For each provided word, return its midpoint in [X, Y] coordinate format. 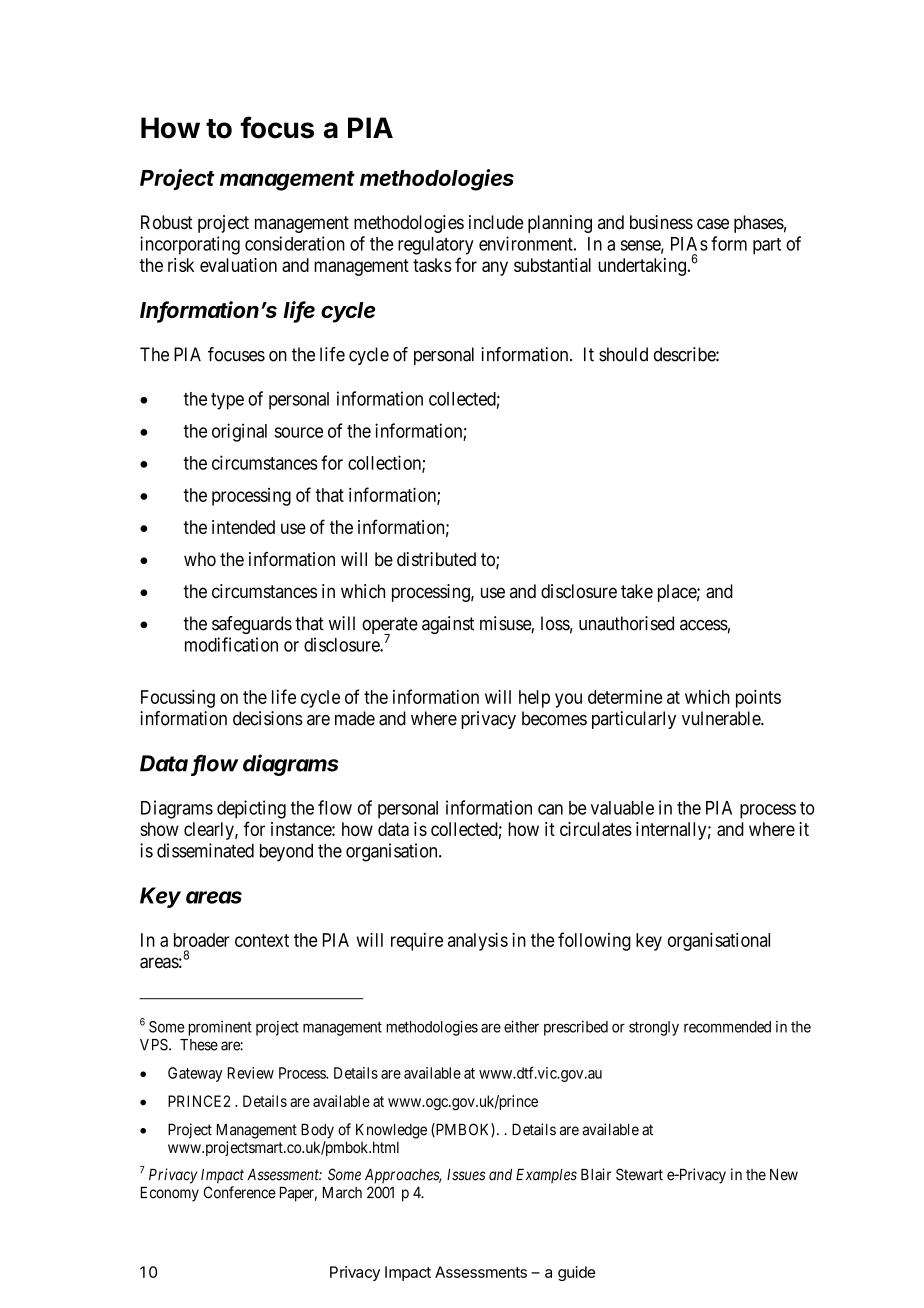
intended [243, 527]
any [495, 268]
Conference [240, 1192]
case [713, 224]
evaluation [238, 265]
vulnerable [722, 718]
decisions [268, 718]
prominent [220, 1028]
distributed [436, 559]
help [534, 699]
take [637, 591]
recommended [727, 1027]
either [521, 1026]
